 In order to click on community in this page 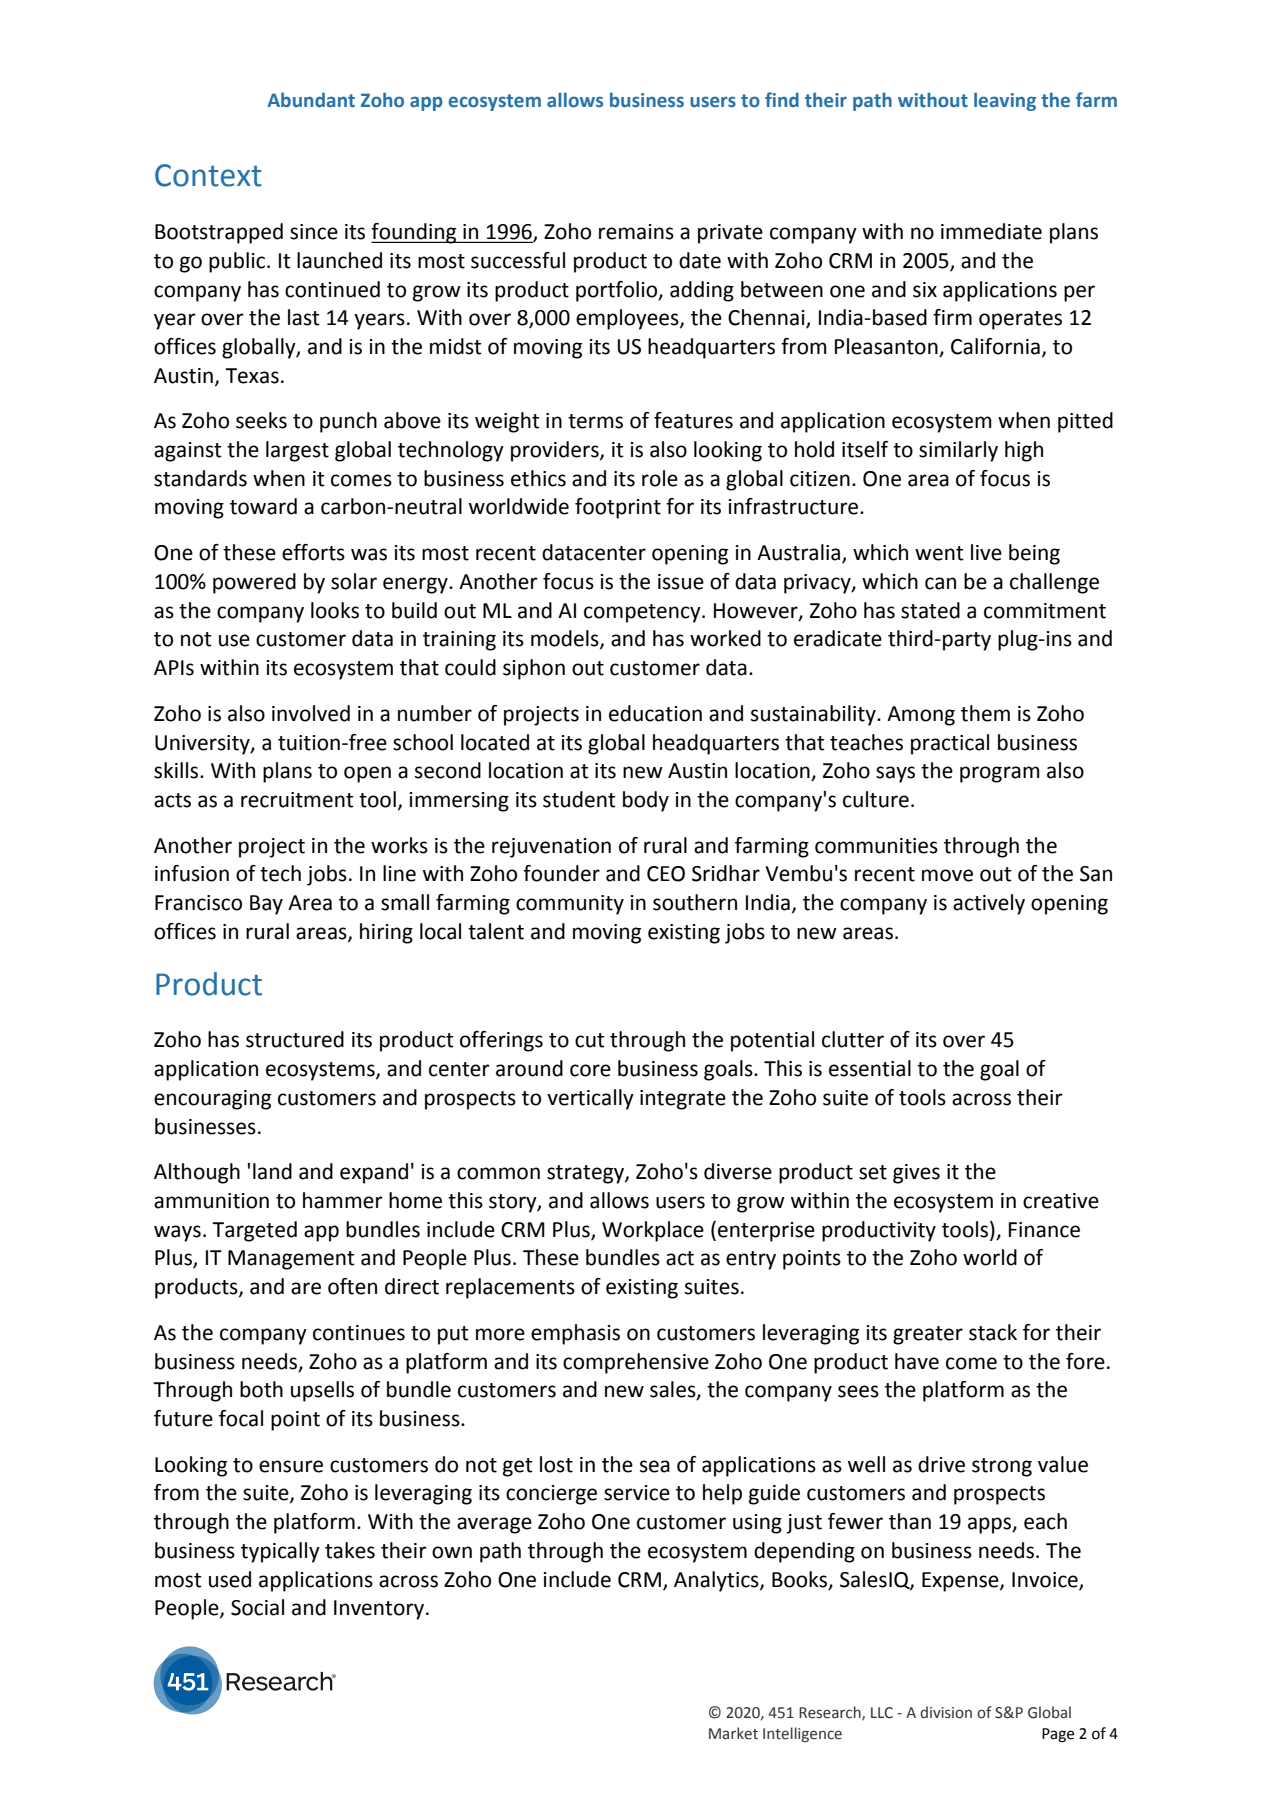, I will do `click(570, 905)`.
